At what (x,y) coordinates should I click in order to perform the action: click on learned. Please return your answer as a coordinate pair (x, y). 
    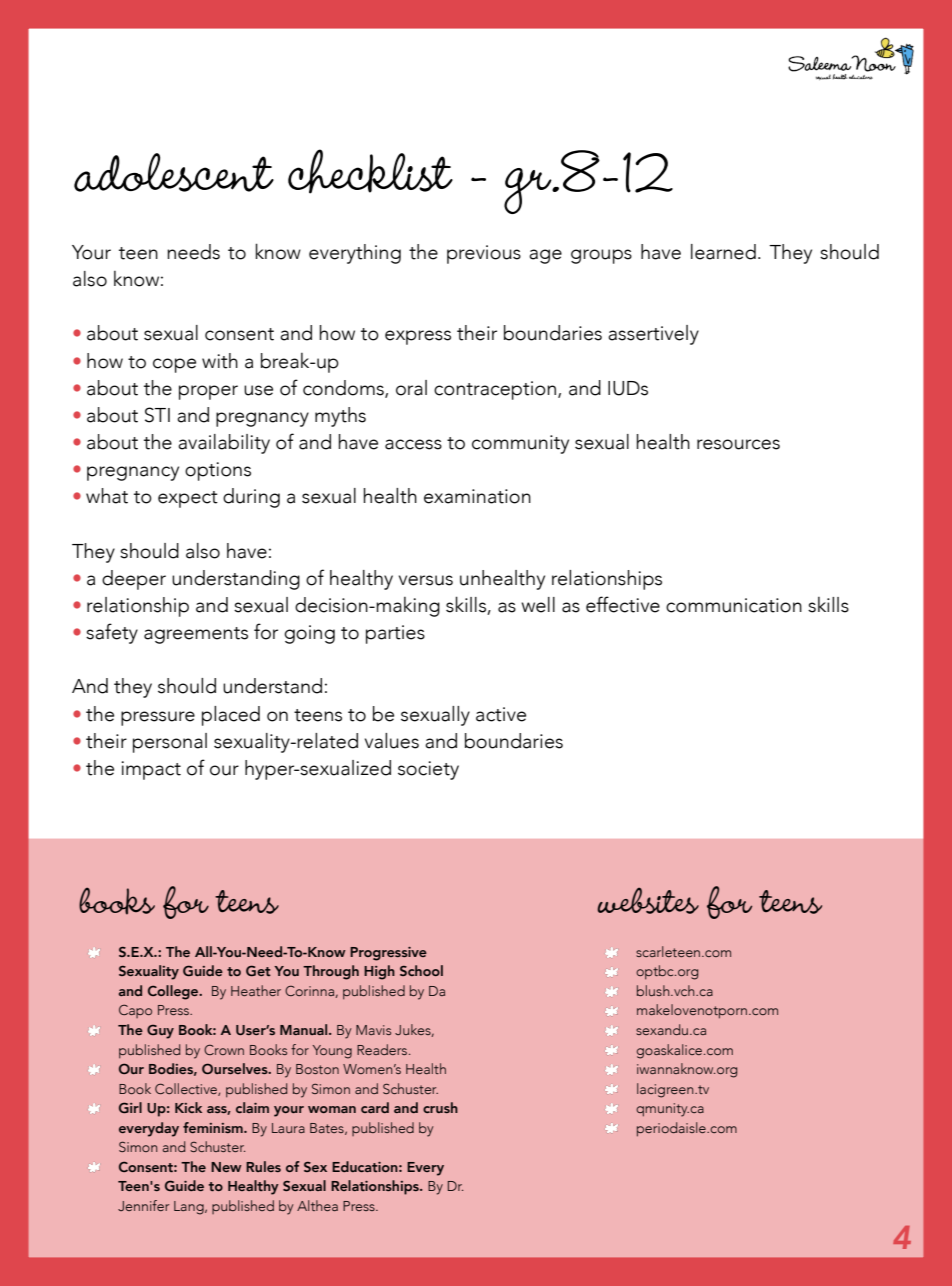
    Looking at the image, I should click on (723, 252).
